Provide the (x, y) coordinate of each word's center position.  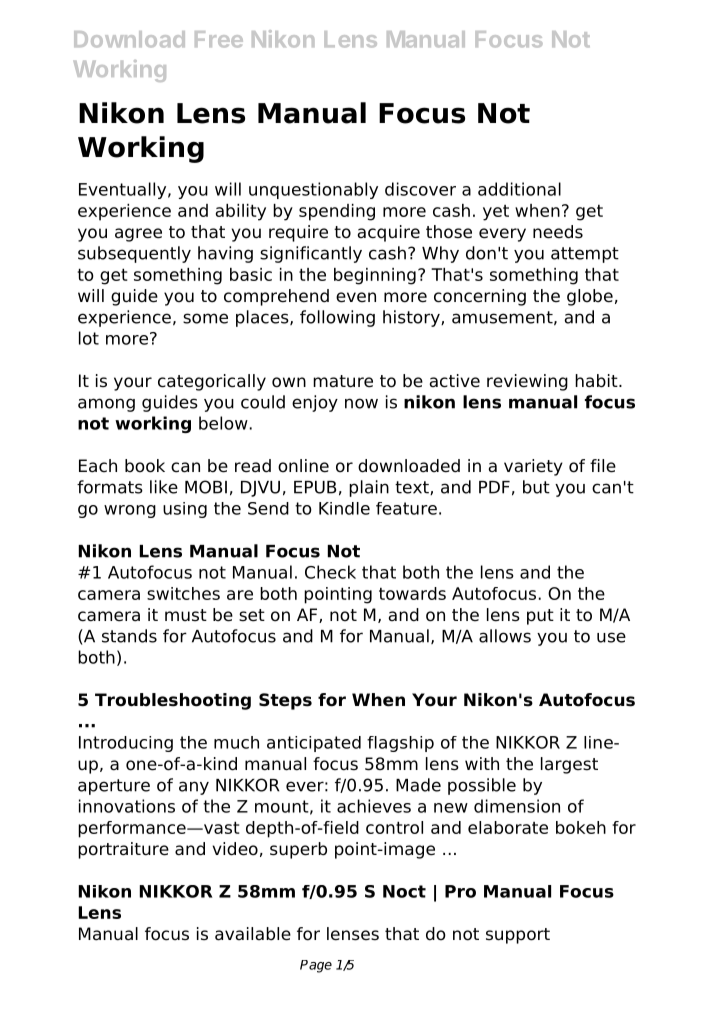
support (518, 936)
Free (219, 39)
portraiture (123, 850)
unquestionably (313, 190)
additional (519, 189)
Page (316, 966)
